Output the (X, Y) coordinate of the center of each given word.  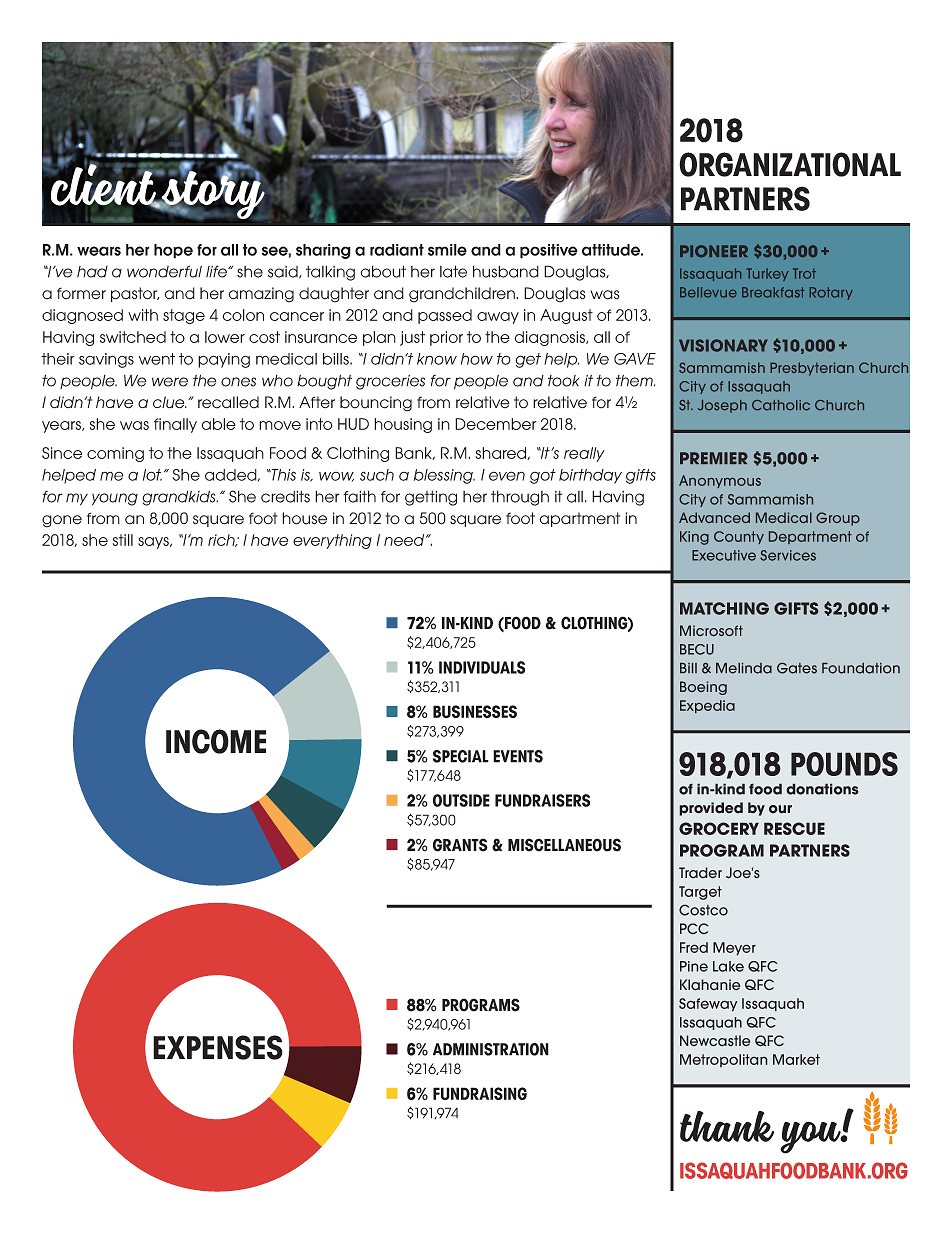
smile (447, 250)
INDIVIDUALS (482, 667)
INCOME (216, 741)
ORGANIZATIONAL (790, 164)
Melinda (744, 668)
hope (173, 251)
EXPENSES (218, 1047)
